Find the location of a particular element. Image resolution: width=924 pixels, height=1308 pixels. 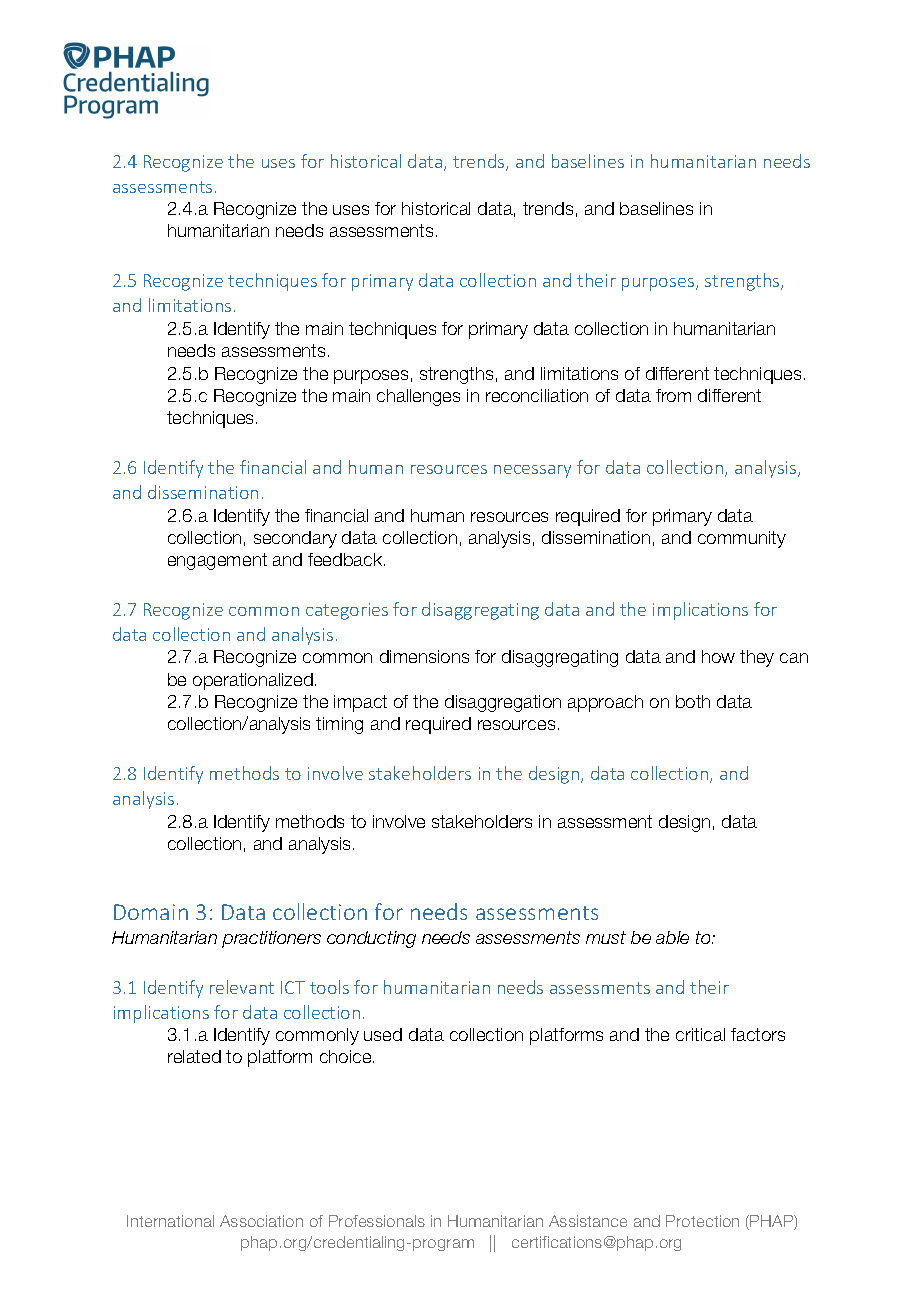

able is located at coordinates (672, 937).
